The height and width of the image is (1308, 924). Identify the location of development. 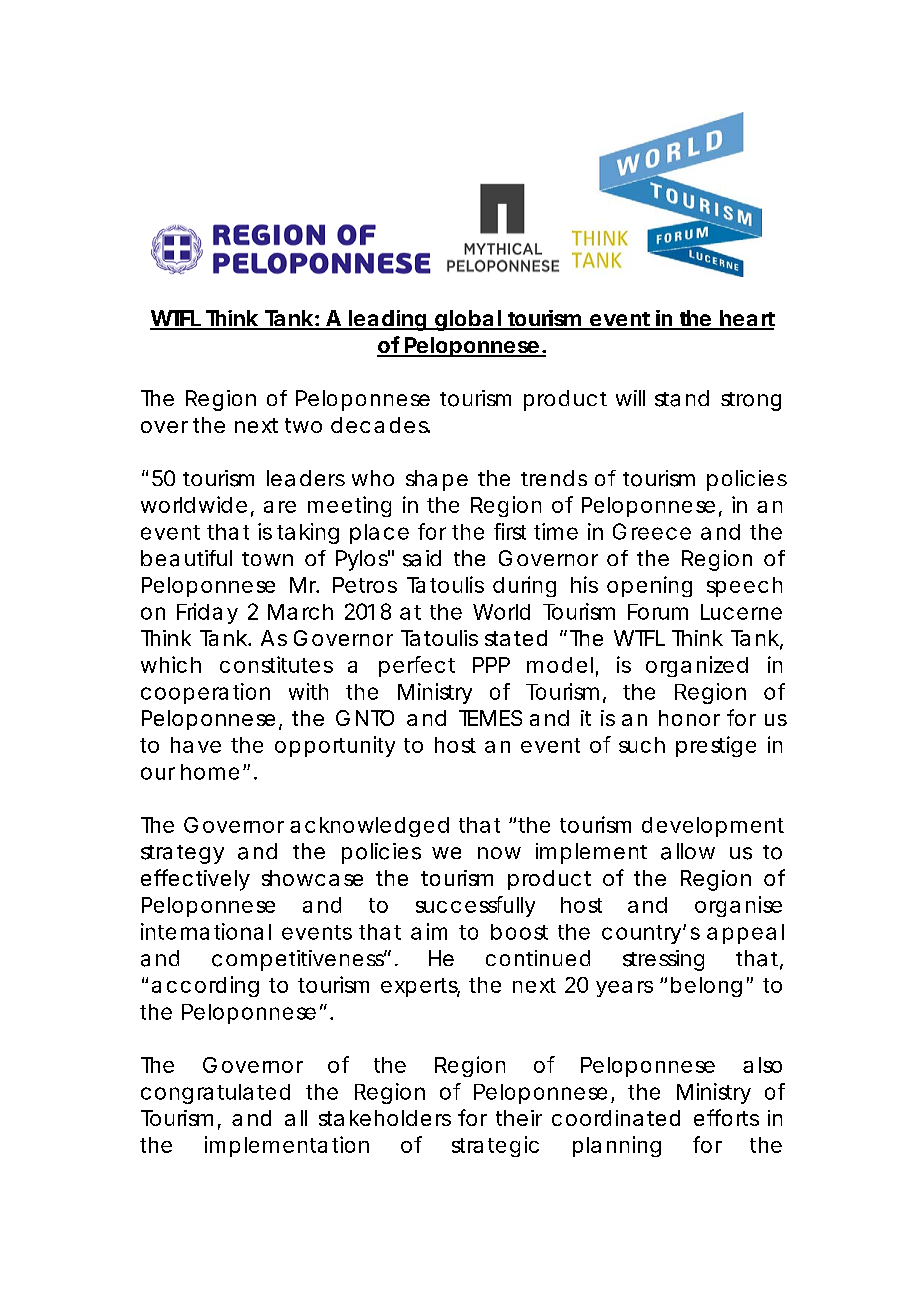
(713, 827).
